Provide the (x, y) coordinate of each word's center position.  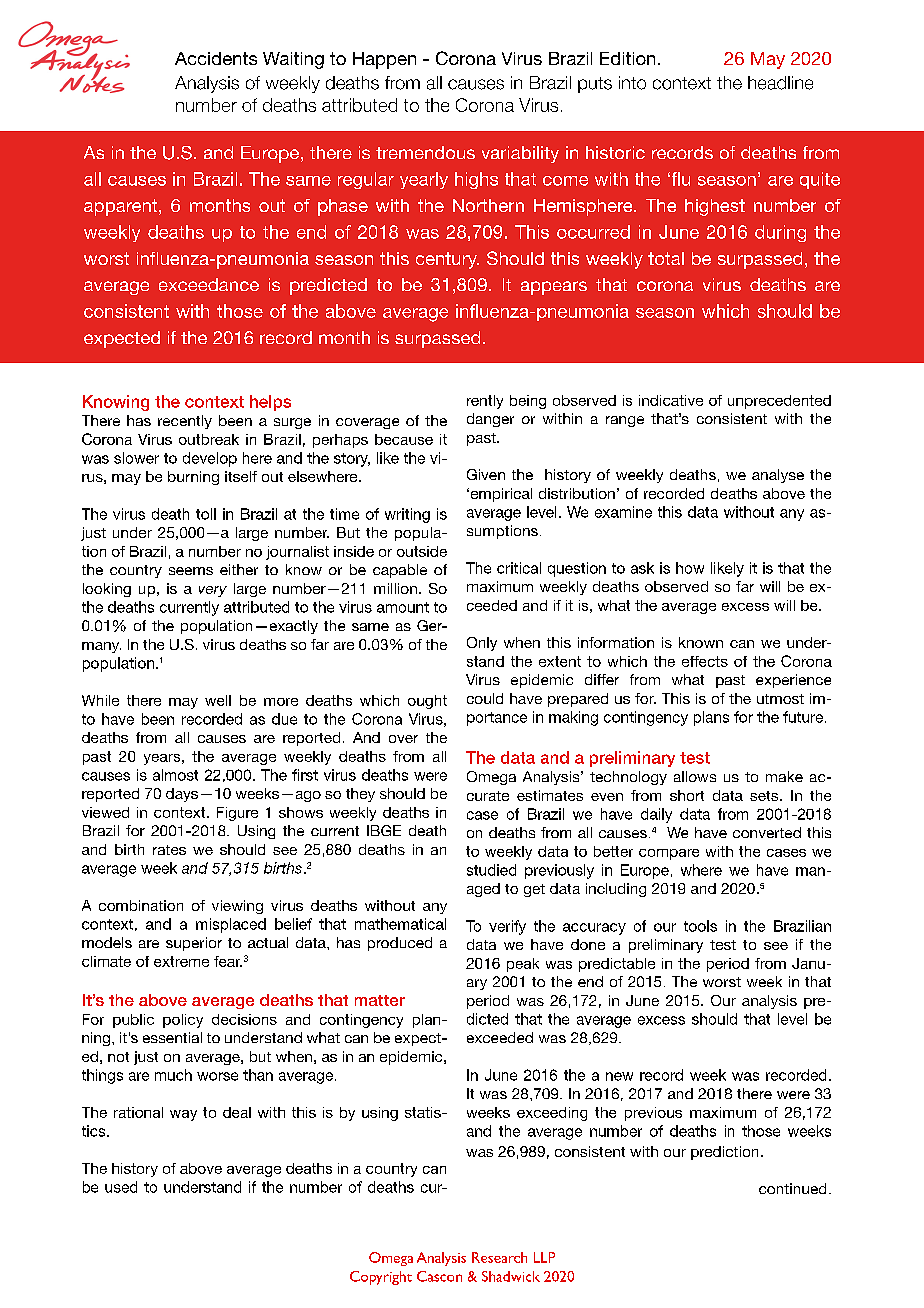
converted (767, 832)
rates (169, 850)
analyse (778, 476)
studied (491, 870)
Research (499, 1257)
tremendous (425, 152)
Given (486, 474)
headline (780, 83)
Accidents (216, 58)
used (121, 1187)
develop (210, 459)
